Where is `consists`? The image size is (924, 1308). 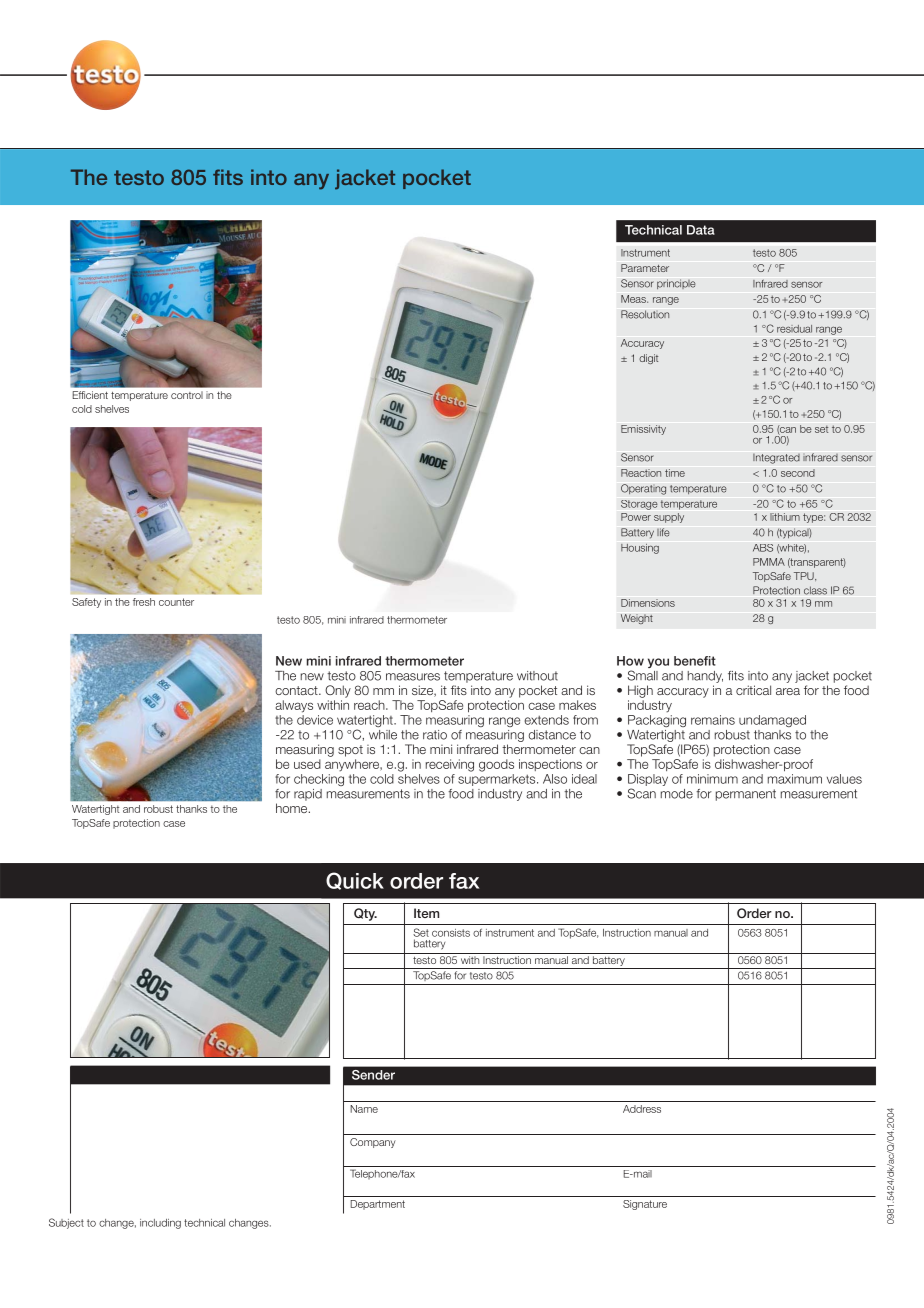
consists is located at coordinates (451, 933).
